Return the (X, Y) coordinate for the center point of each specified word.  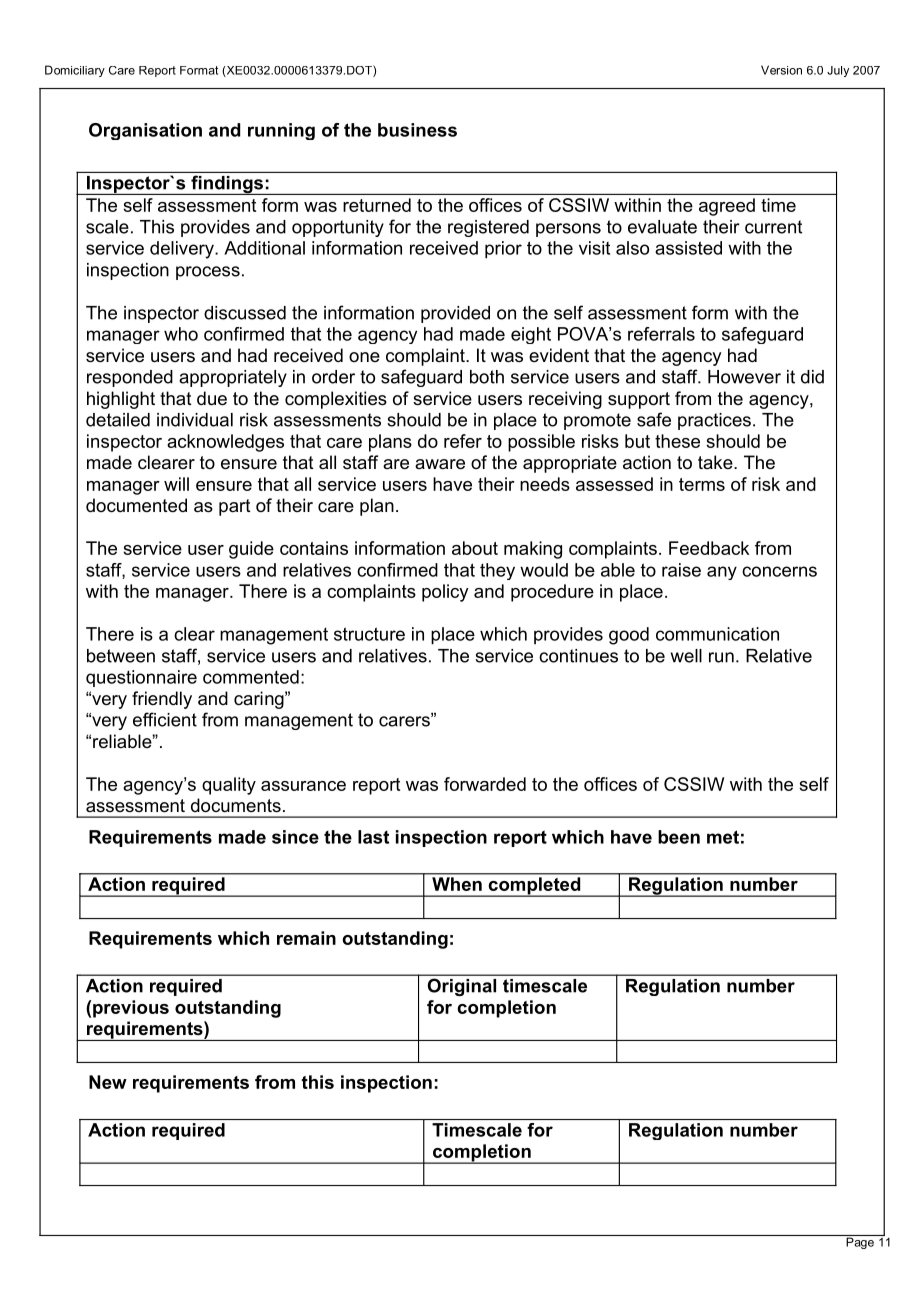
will (176, 484)
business (417, 130)
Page (860, 1242)
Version (781, 70)
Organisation (145, 131)
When (457, 884)
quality (229, 786)
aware (440, 464)
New (108, 1082)
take (716, 462)
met (723, 837)
